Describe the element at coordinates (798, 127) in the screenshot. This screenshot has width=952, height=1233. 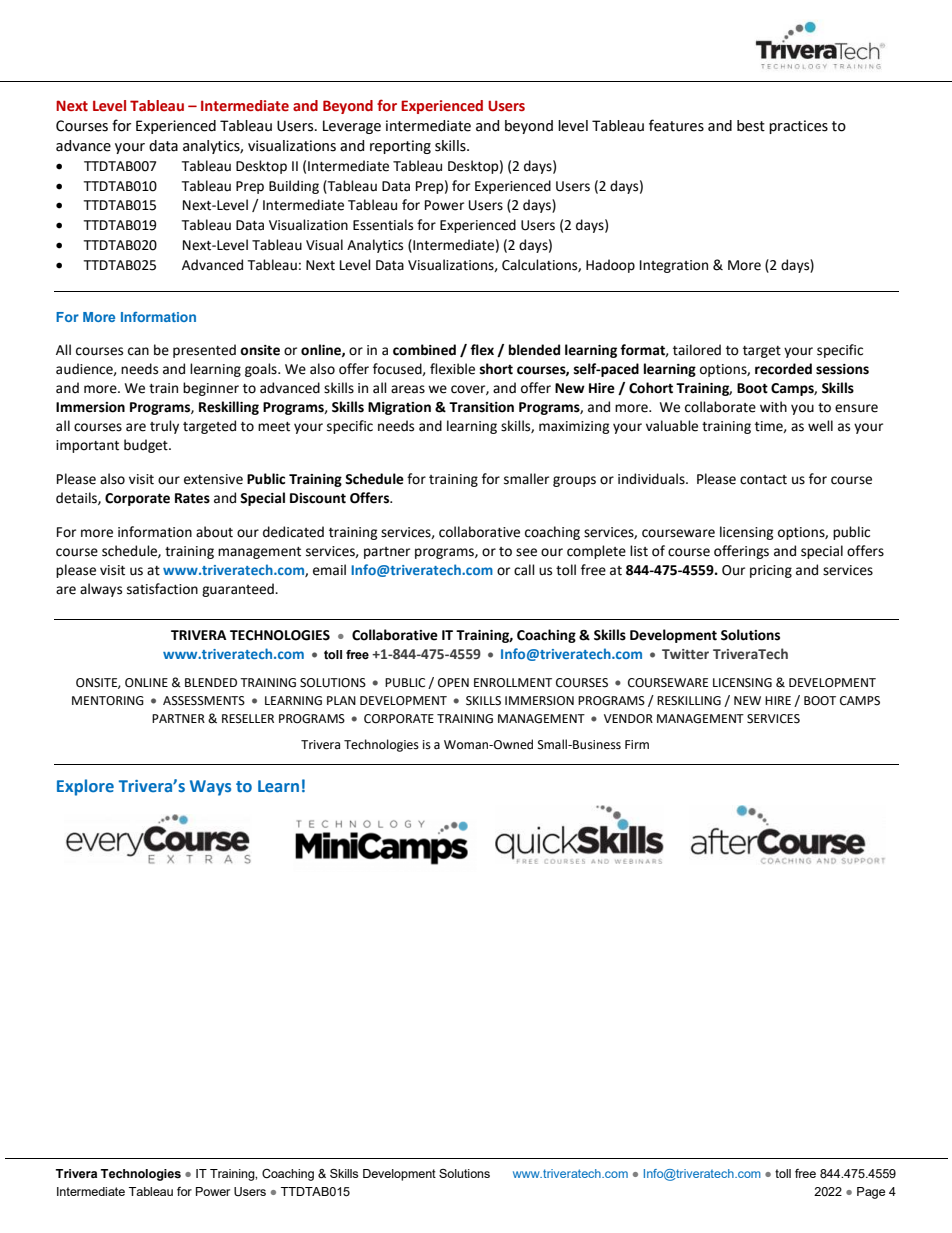
I see `practices` at that location.
